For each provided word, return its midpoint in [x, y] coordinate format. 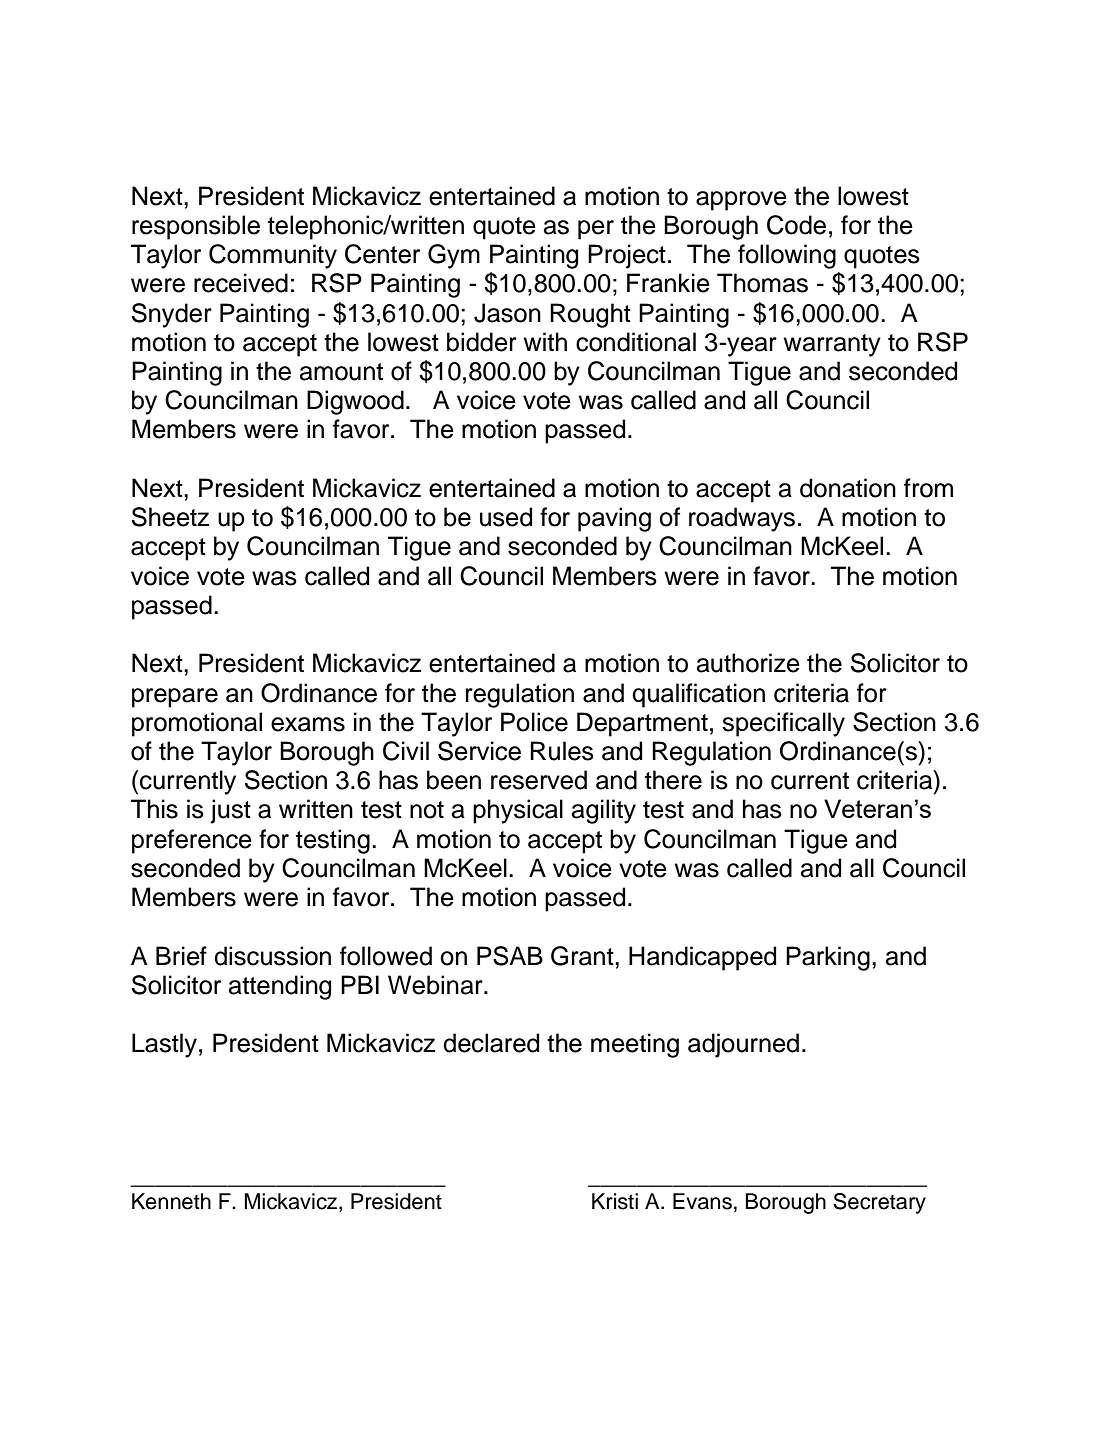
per [596, 230]
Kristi [615, 1201]
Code [796, 225]
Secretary [879, 1203]
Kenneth [171, 1201]
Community [273, 256]
